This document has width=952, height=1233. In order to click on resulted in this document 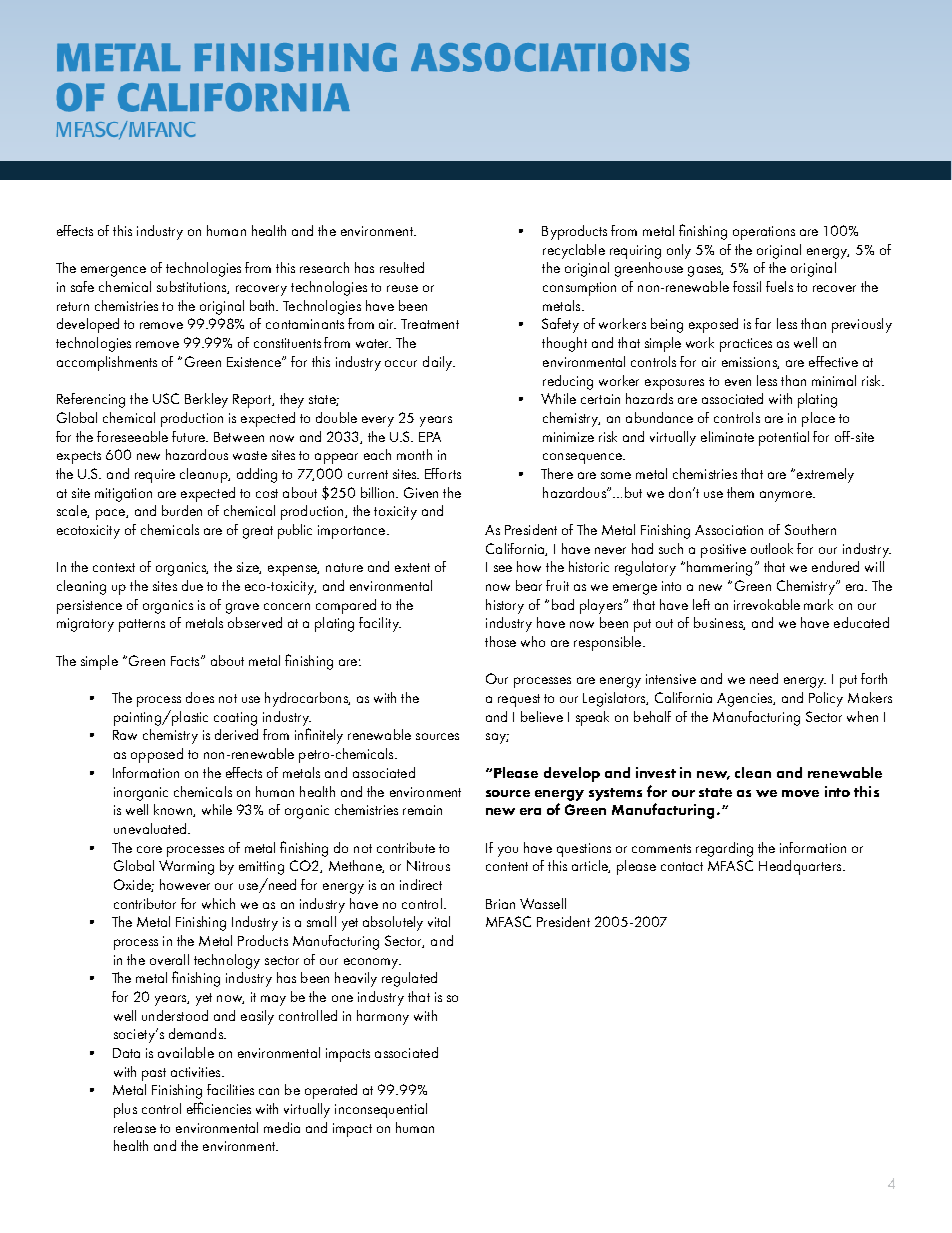, I will do `click(402, 267)`.
